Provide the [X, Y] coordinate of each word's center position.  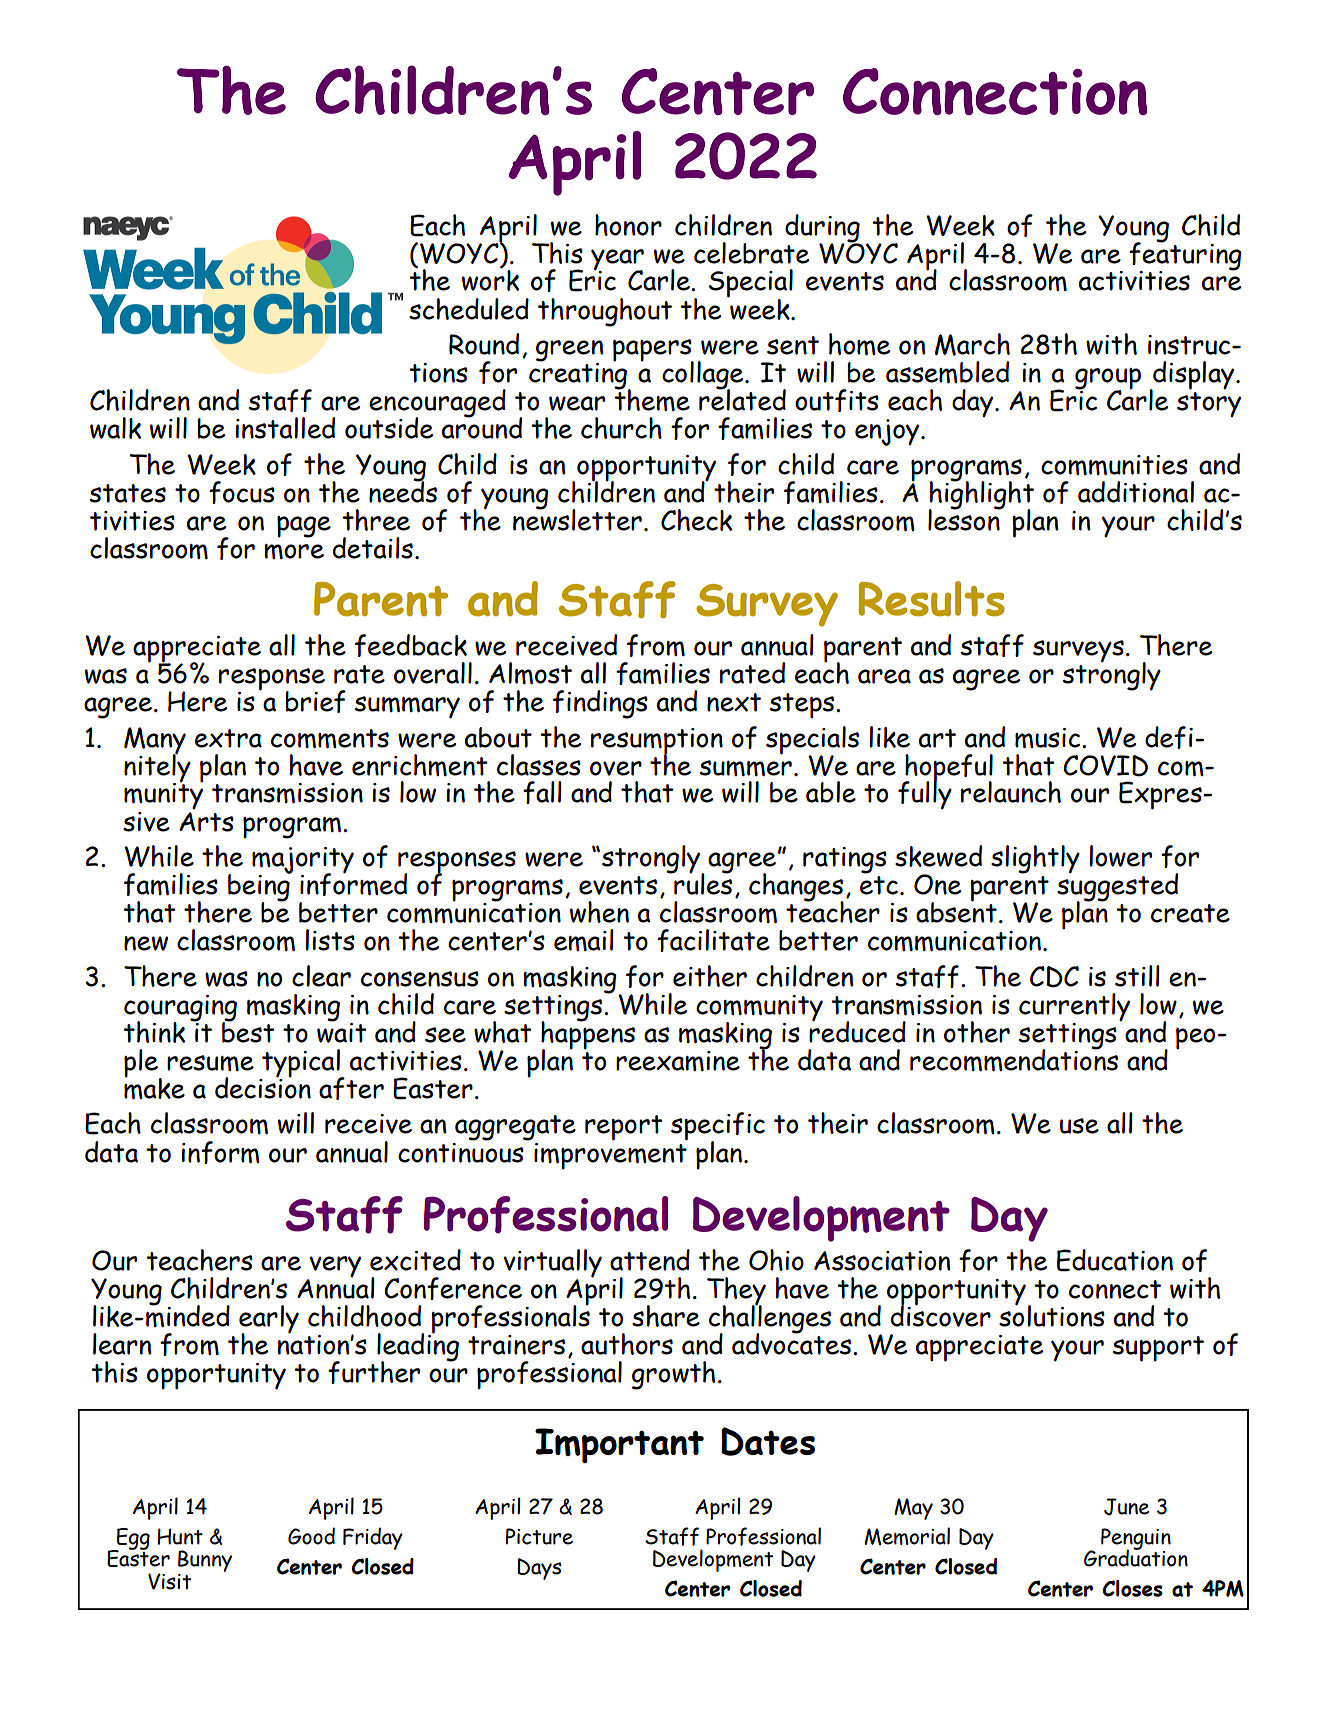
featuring [1185, 256]
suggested [1117, 887]
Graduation [1136, 1557]
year [617, 260]
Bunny [205, 1562]
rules [702, 883]
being [260, 887]
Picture [539, 1536]
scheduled [469, 309]
